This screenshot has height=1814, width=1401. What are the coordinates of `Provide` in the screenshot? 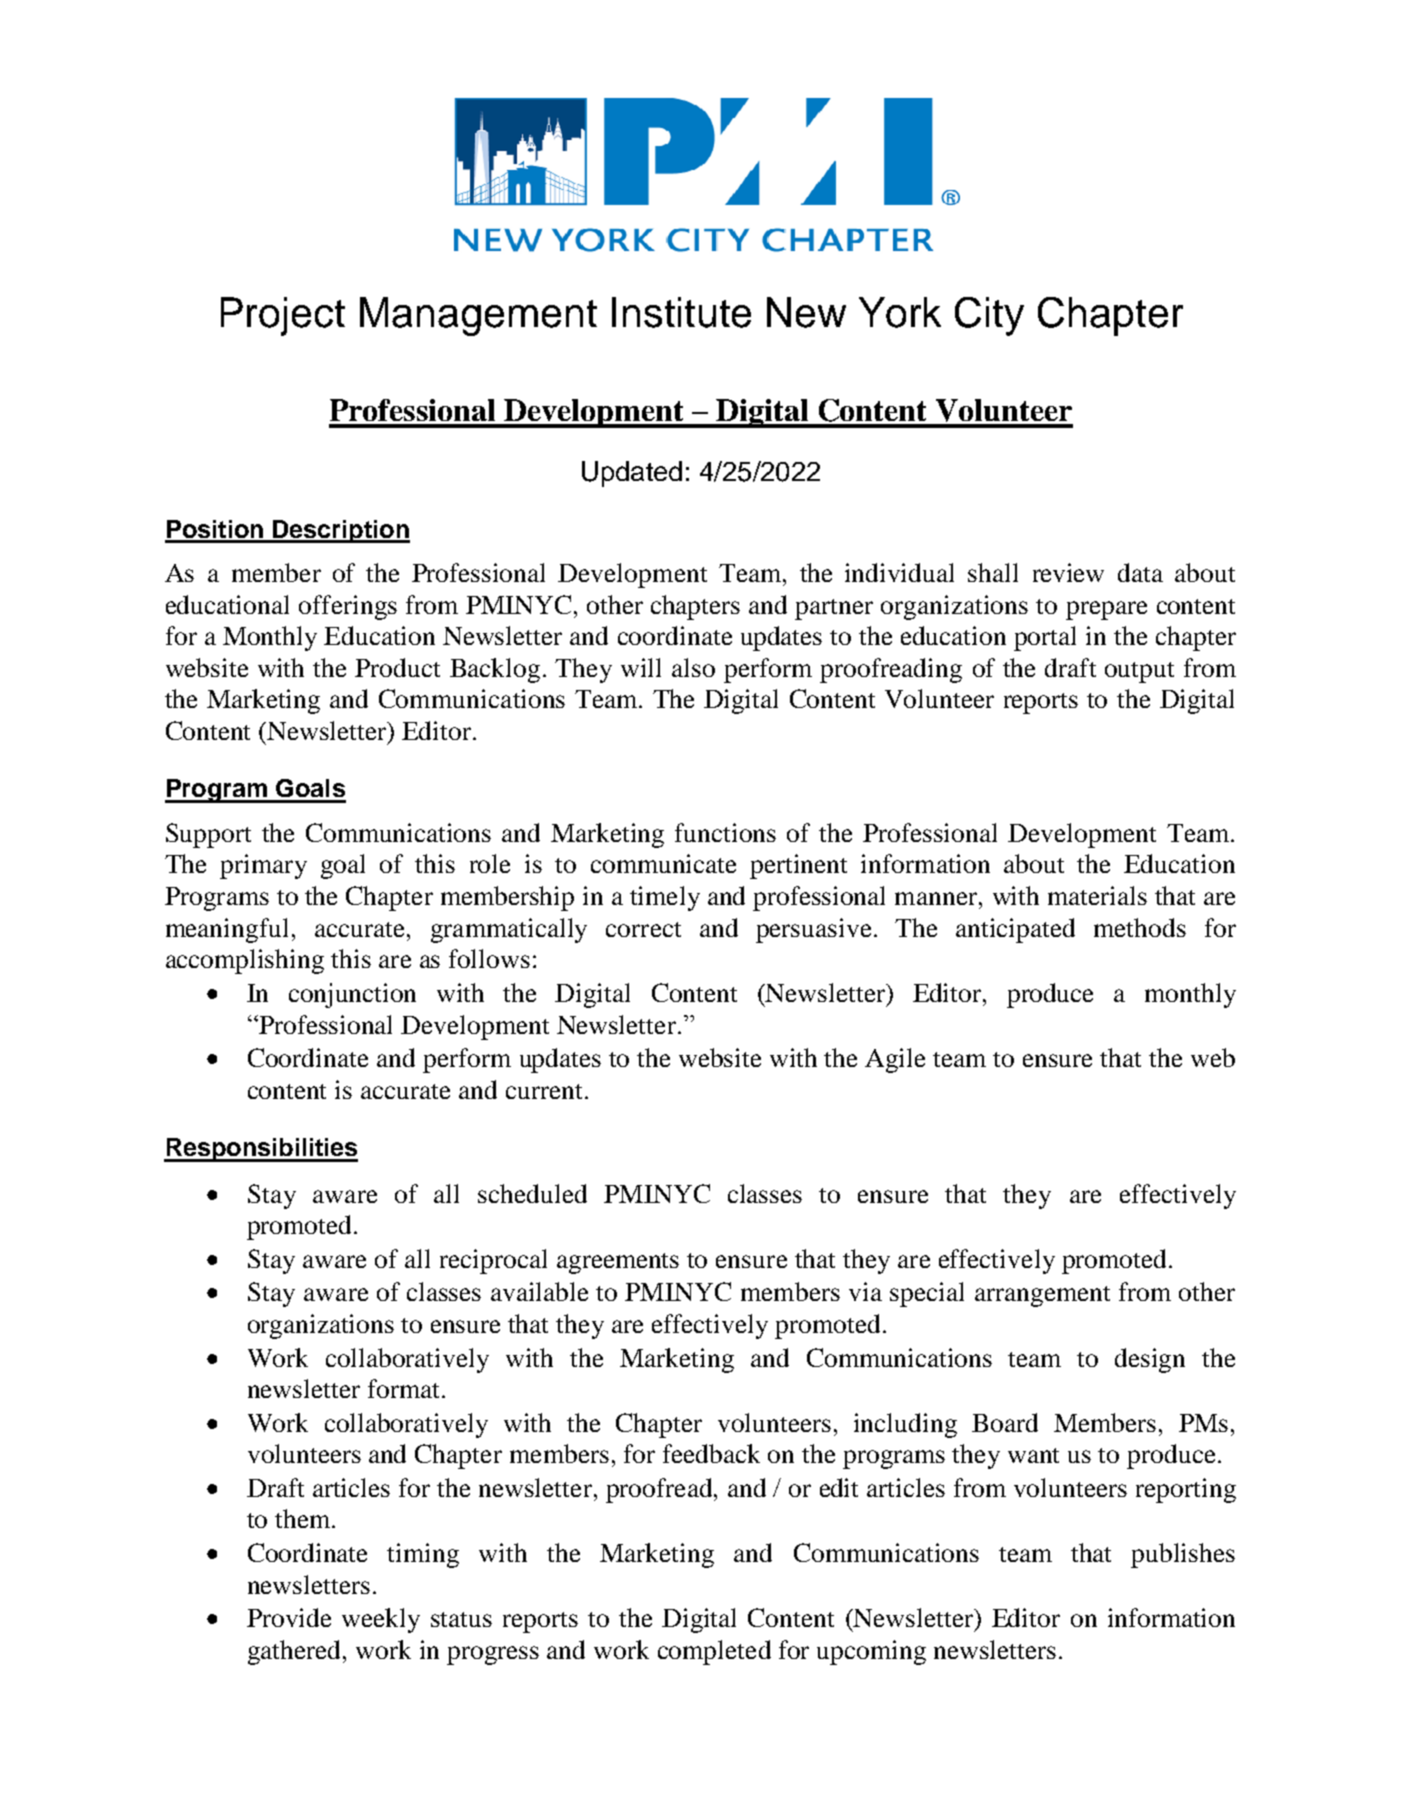 It's located at (289, 1617).
